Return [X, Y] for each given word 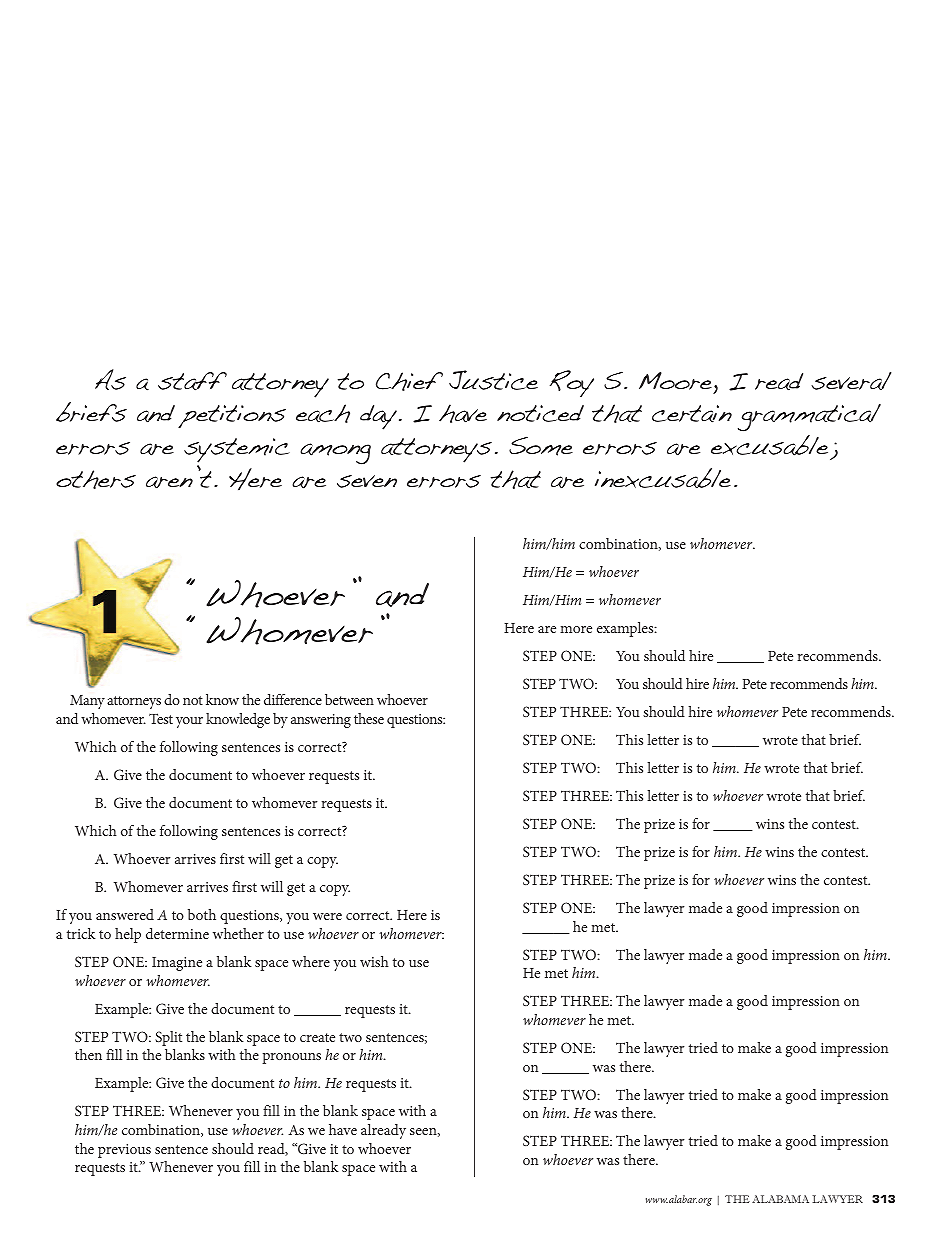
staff [192, 381]
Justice [493, 380]
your [189, 722]
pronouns [291, 1058]
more [576, 629]
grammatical [809, 418]
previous [124, 1151]
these [369, 718]
